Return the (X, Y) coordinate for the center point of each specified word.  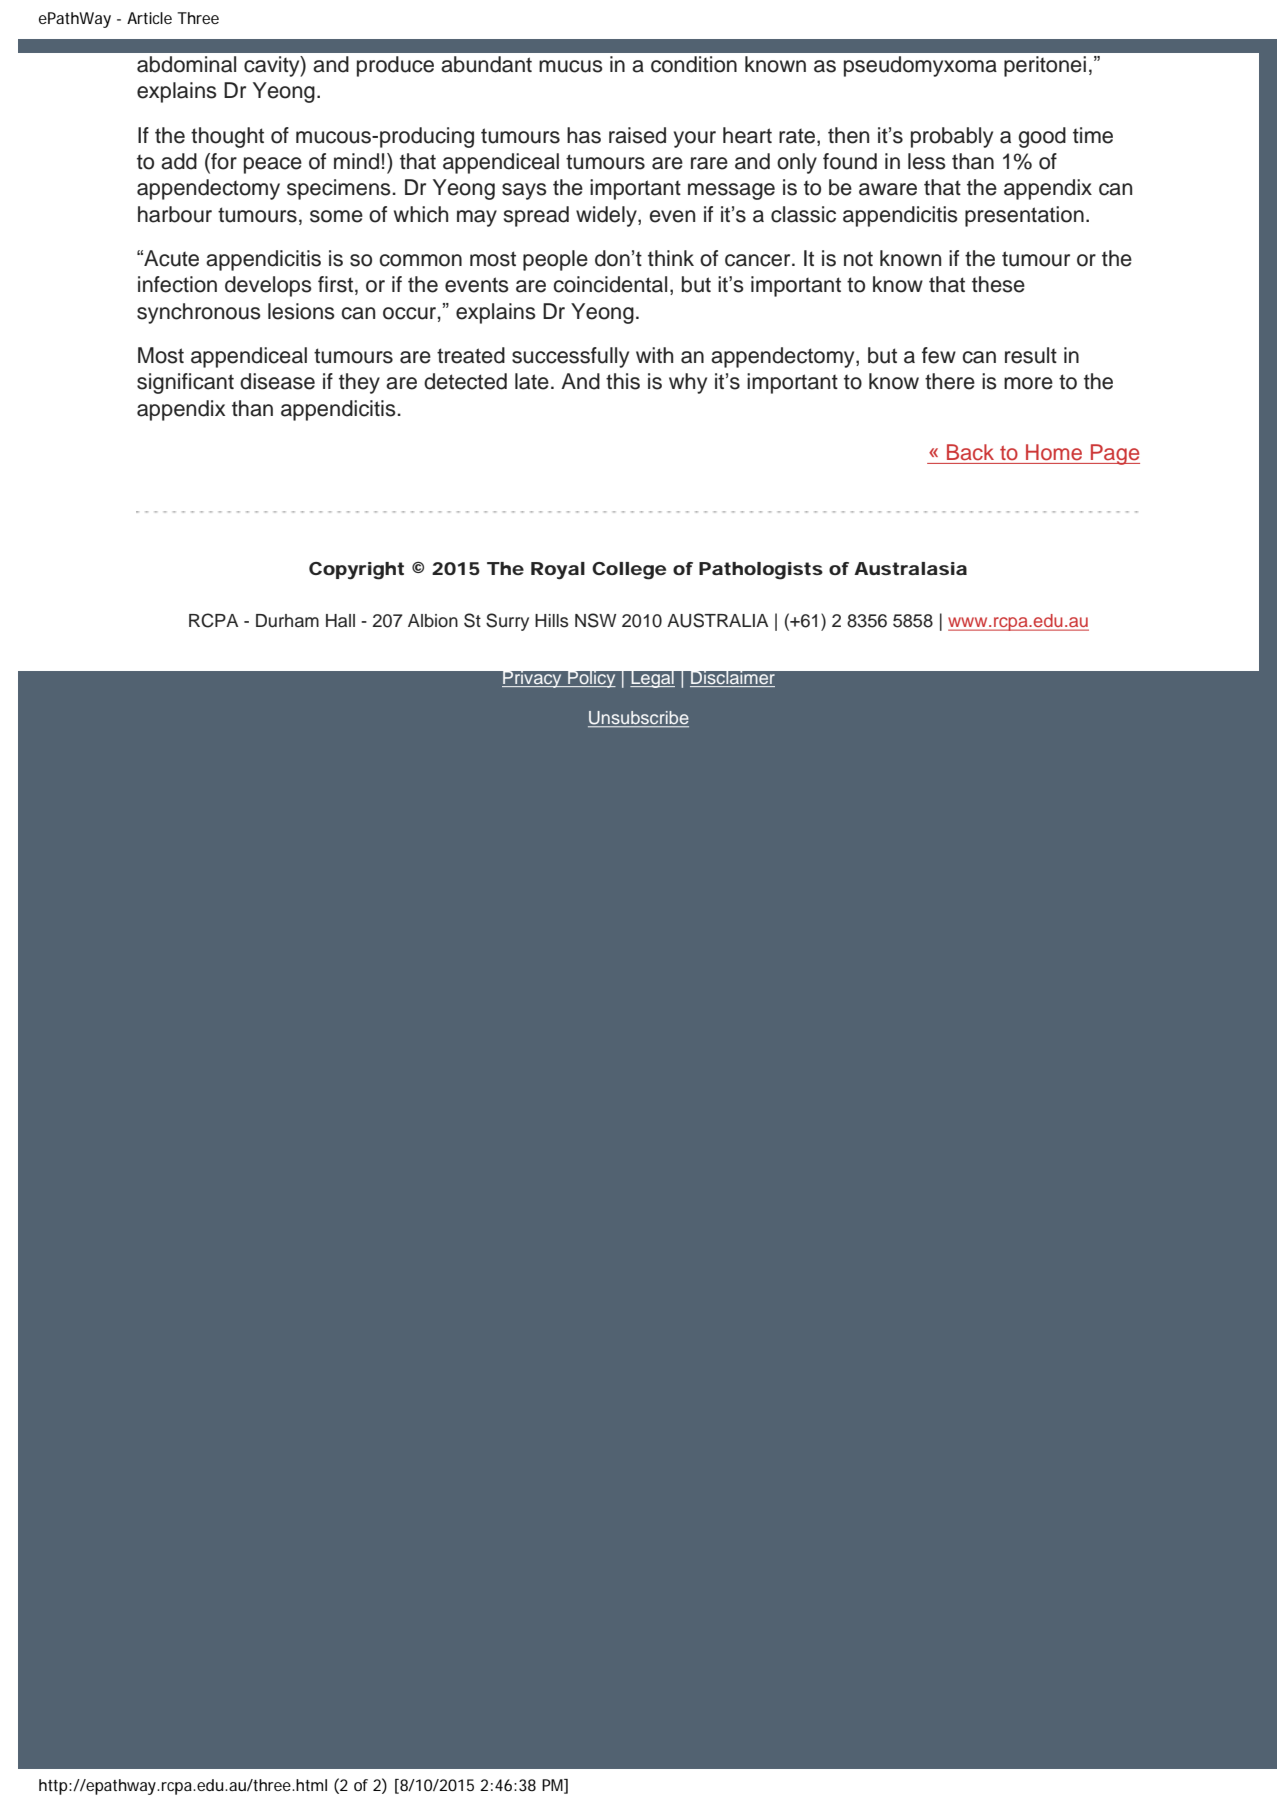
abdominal (186, 64)
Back (970, 452)
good (1042, 137)
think (671, 258)
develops (268, 286)
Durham (287, 621)
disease (277, 381)
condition (694, 64)
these (998, 284)
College (629, 571)
